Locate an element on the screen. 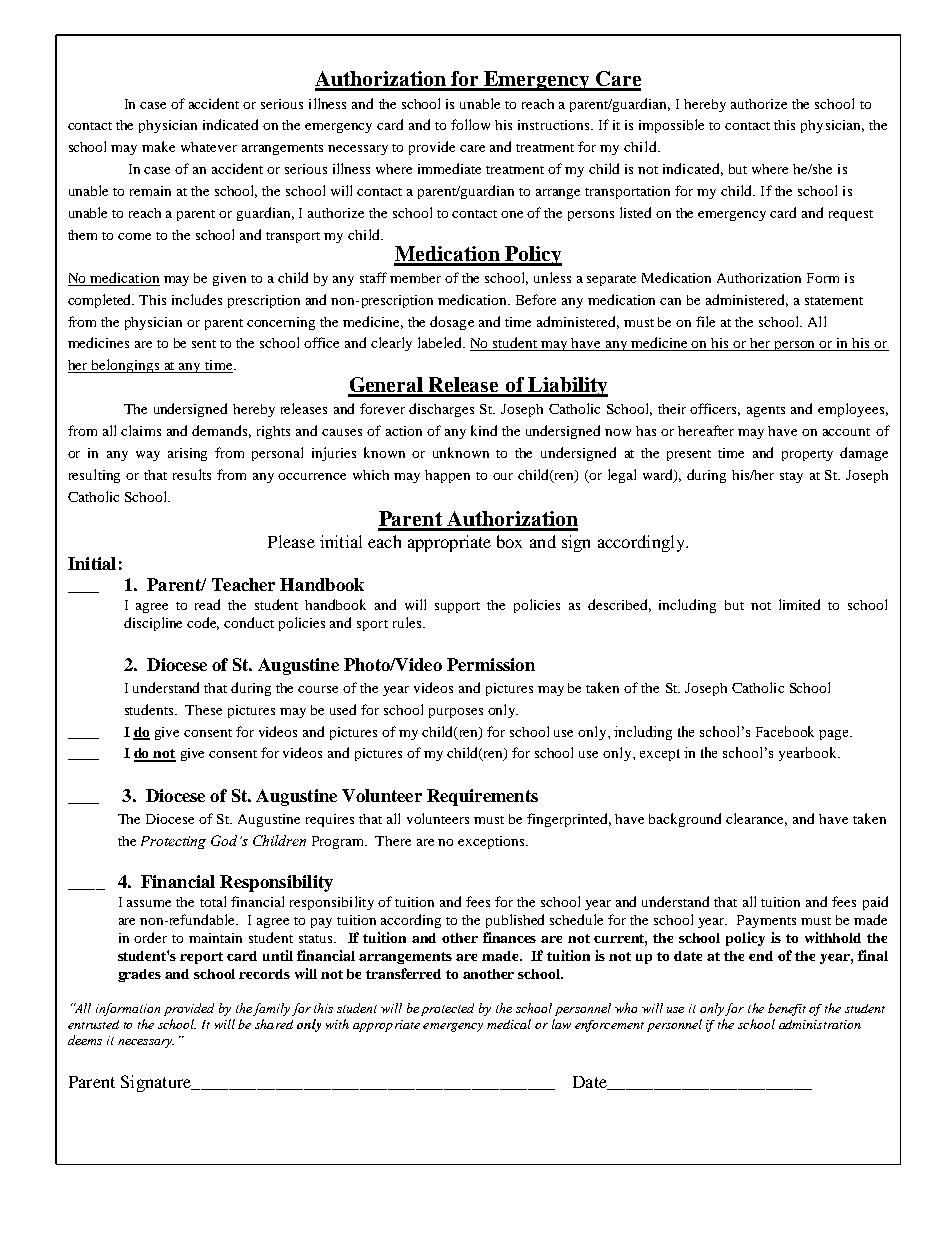  protected is located at coordinates (447, 1009).
